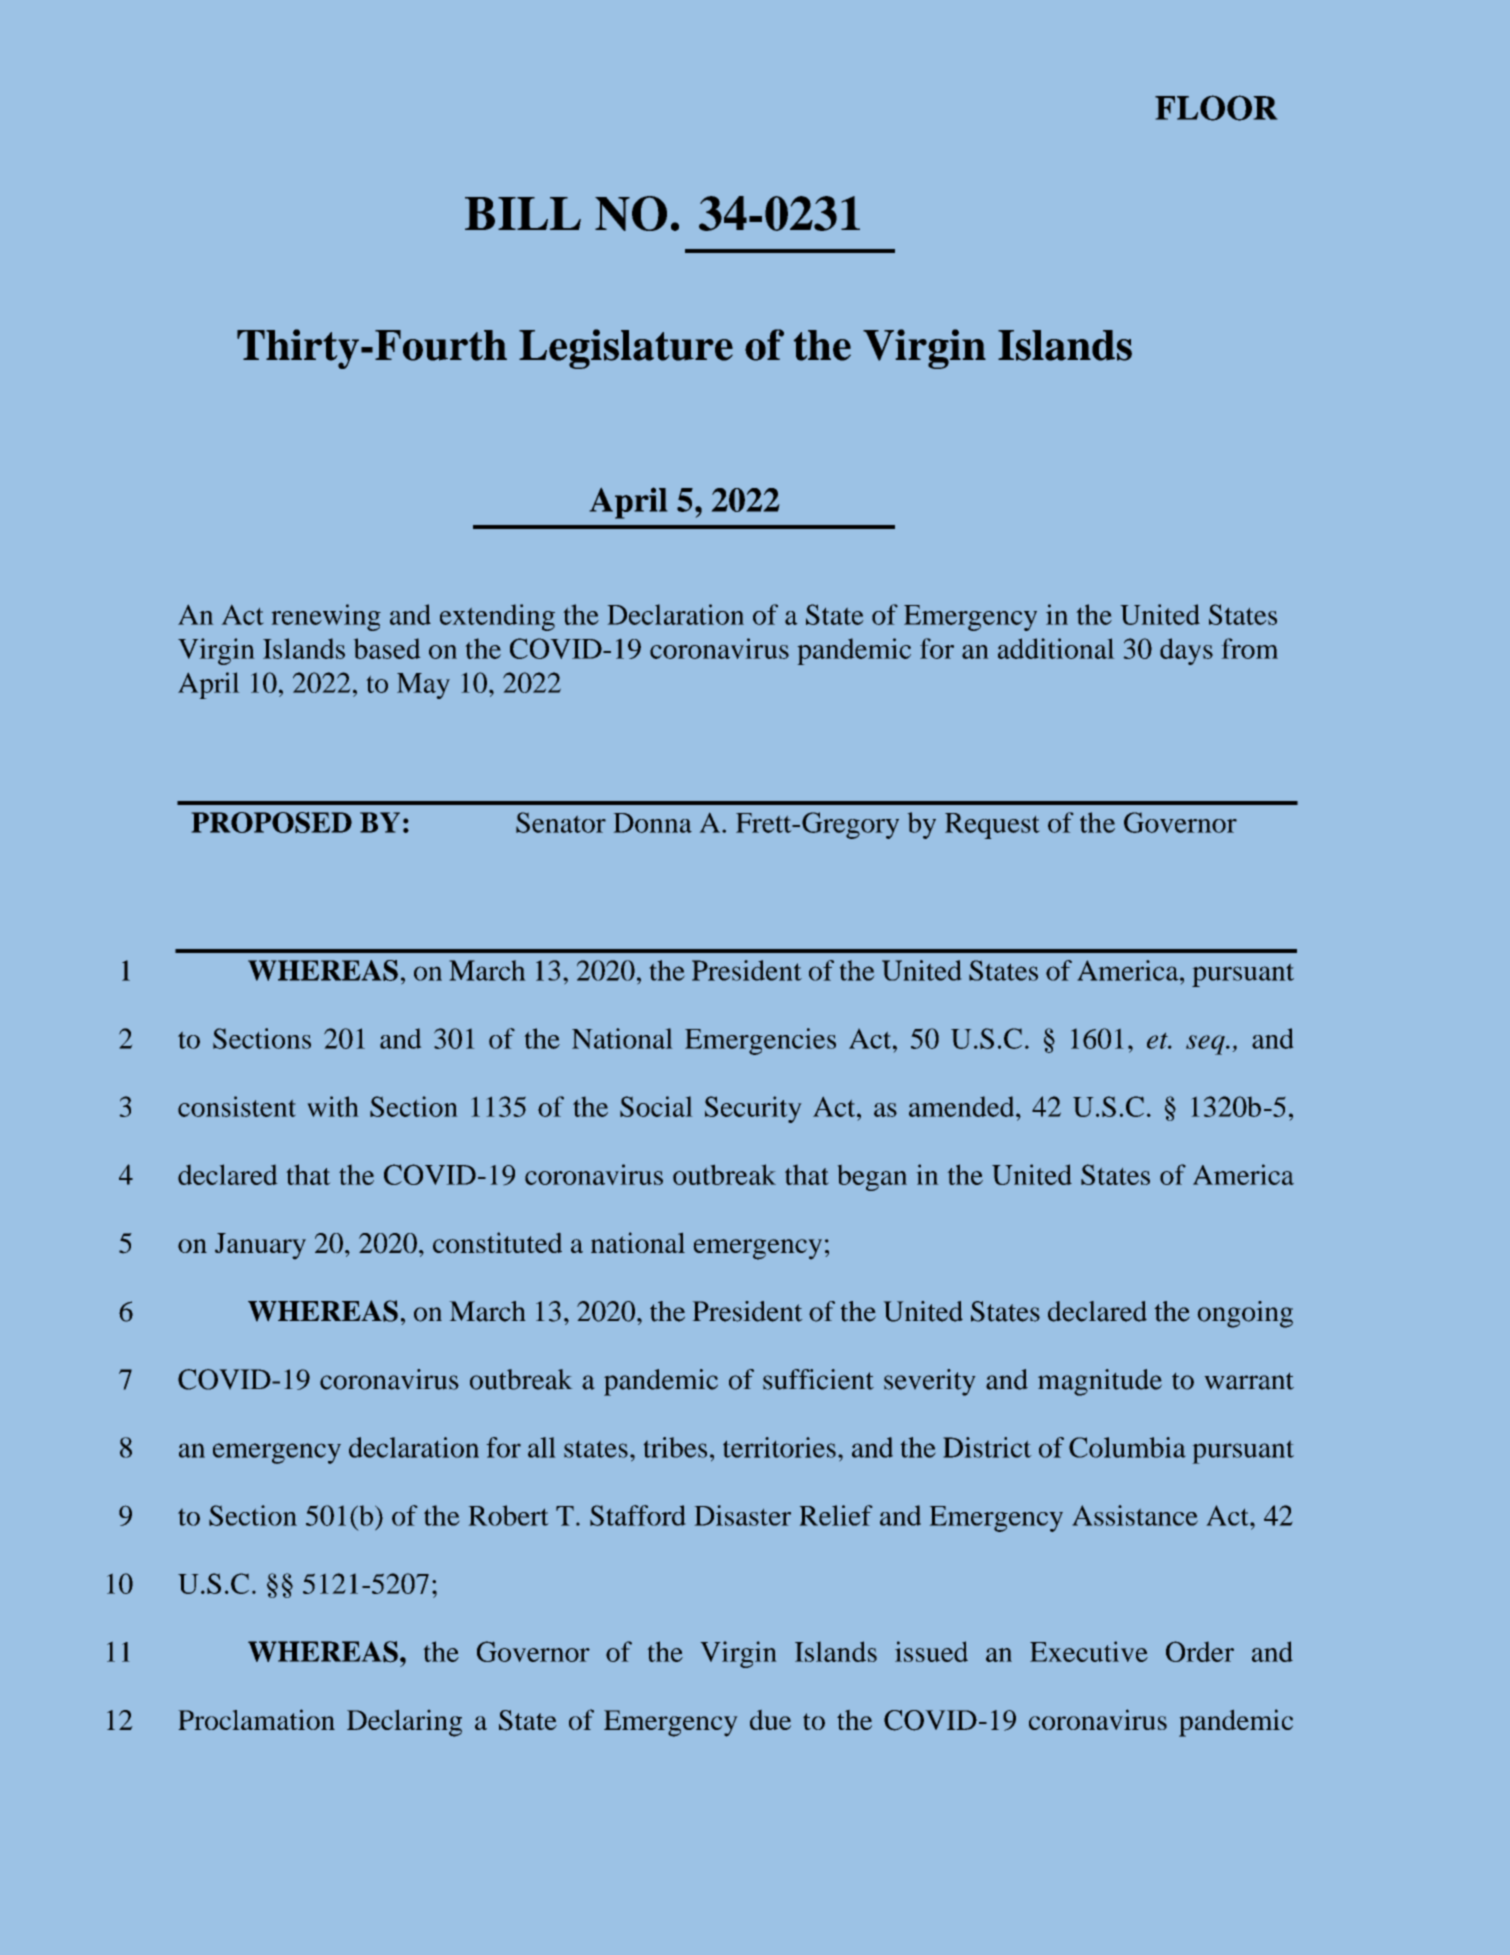 The image size is (1510, 1955). What do you see at coordinates (523, 213) in the image?
I see `BILL` at bounding box center [523, 213].
